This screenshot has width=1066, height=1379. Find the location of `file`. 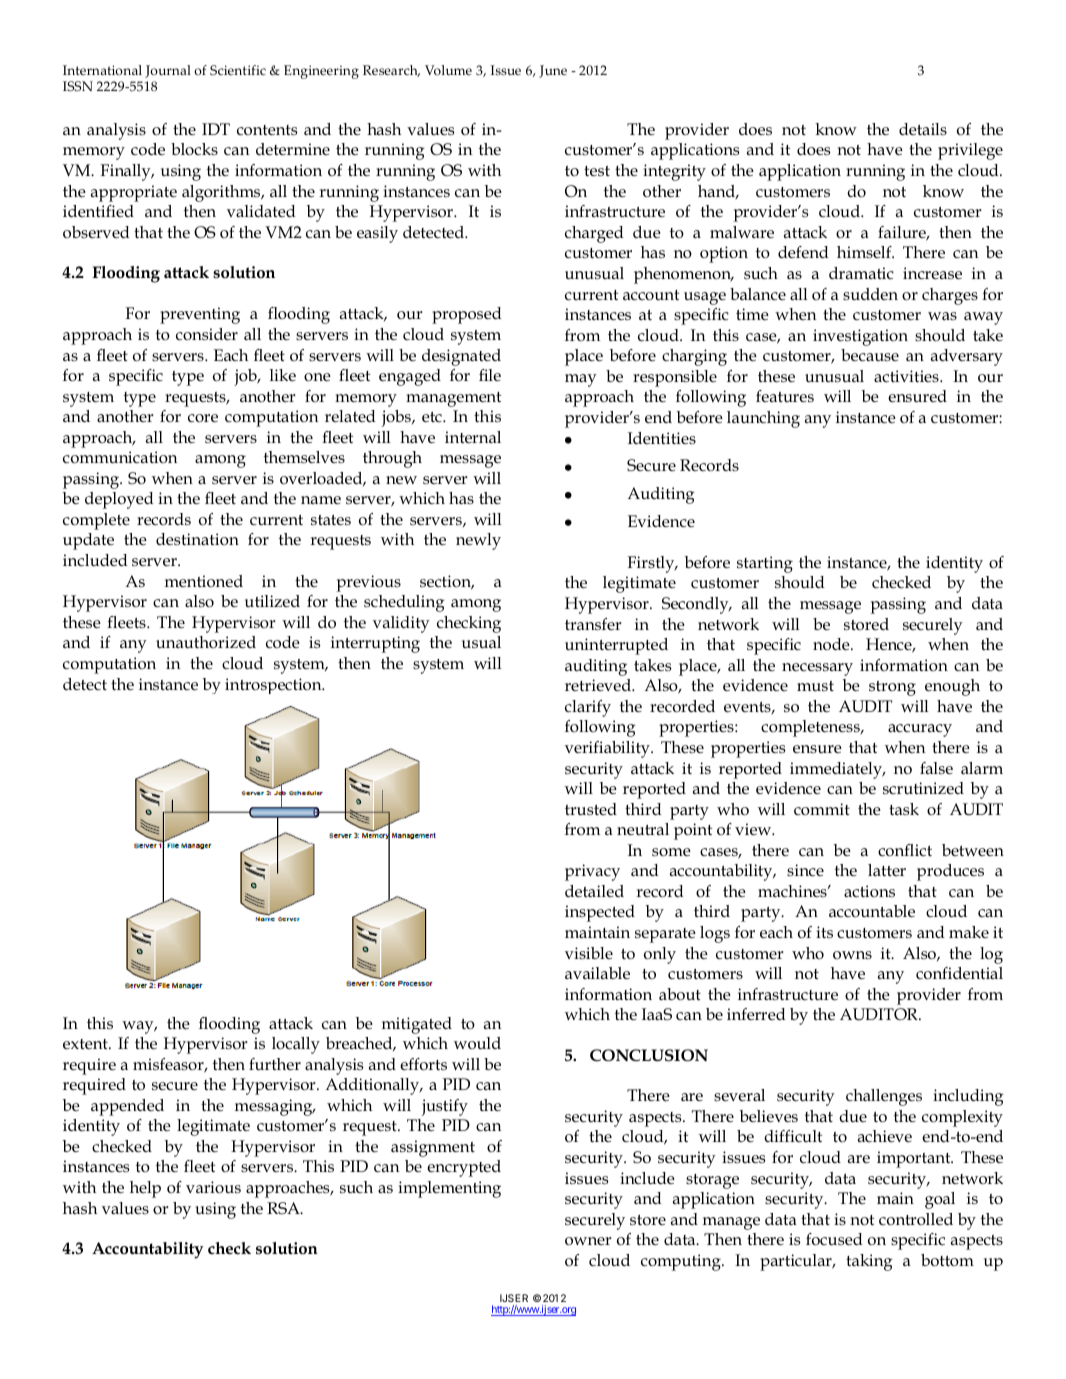

file is located at coordinates (490, 375).
